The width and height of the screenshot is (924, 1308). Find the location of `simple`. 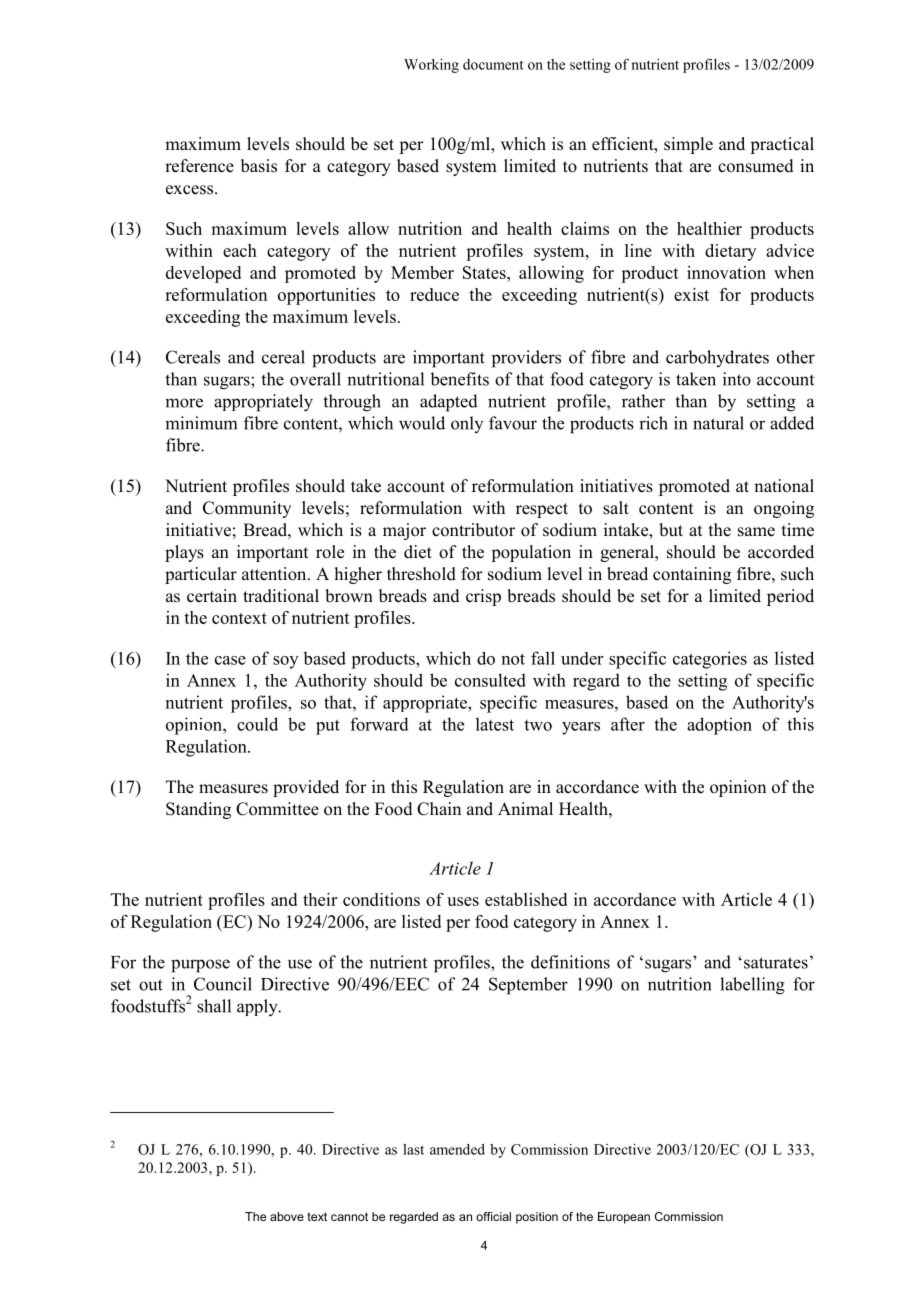

simple is located at coordinates (688, 145).
